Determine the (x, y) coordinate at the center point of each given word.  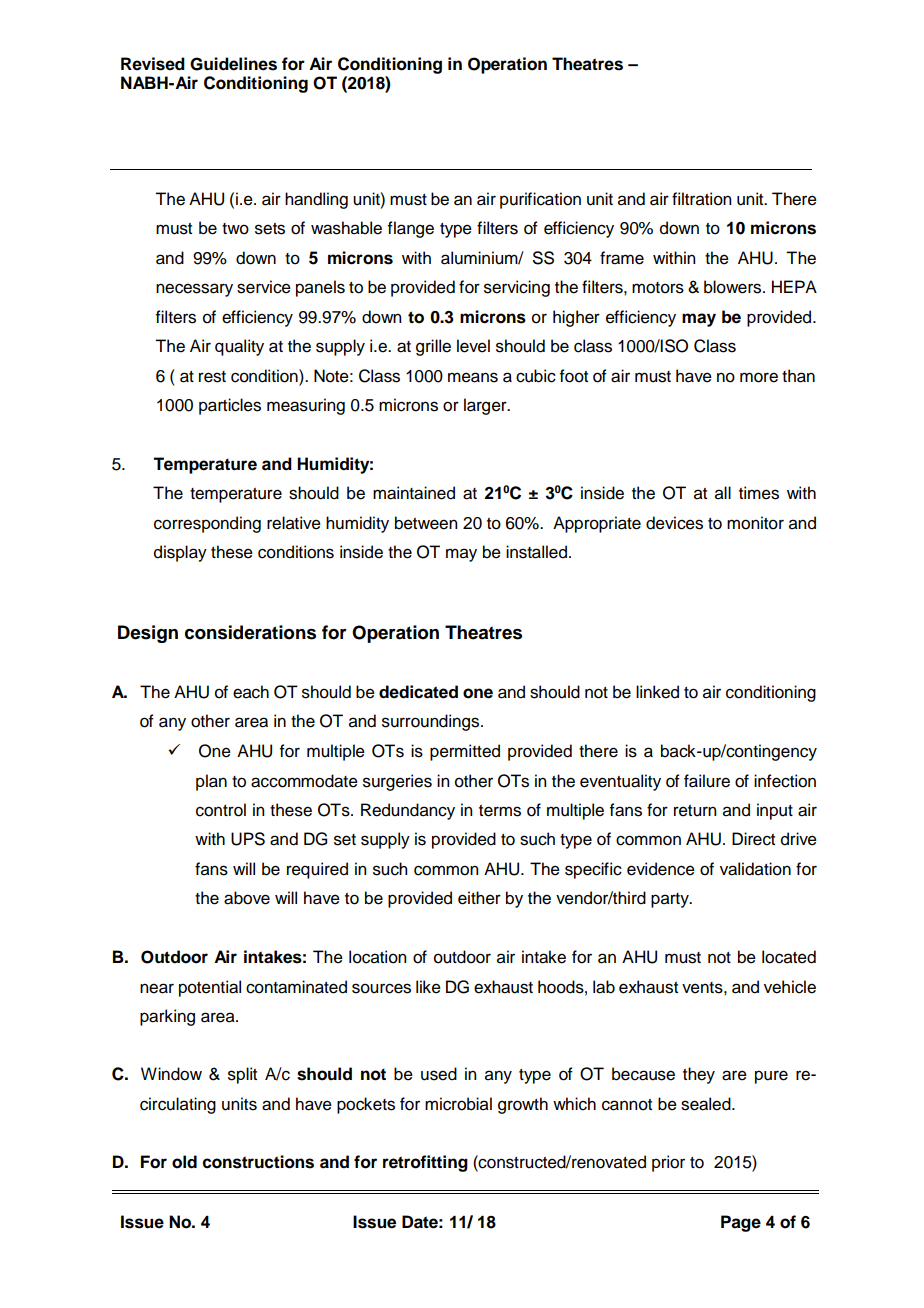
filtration (701, 199)
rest (212, 377)
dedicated (418, 692)
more (759, 377)
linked (657, 692)
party (671, 900)
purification (540, 200)
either (479, 898)
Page (741, 1223)
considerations (250, 632)
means (473, 377)
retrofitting (425, 1163)
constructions (258, 1162)
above (247, 898)
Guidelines (233, 64)
